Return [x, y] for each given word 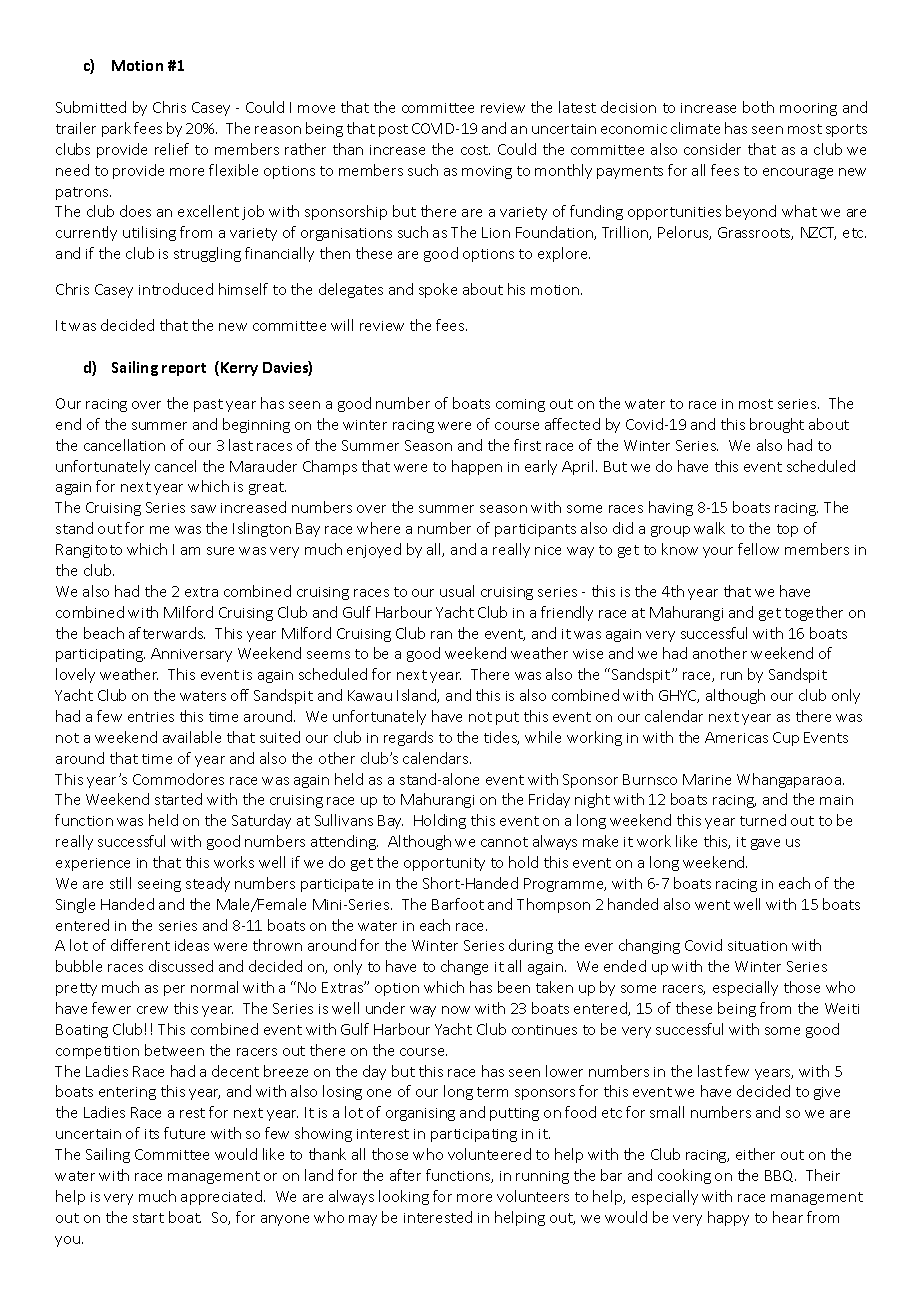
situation [757, 946]
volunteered [489, 1154]
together [814, 613]
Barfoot [458, 904]
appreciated [223, 1197]
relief [172, 149]
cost [475, 150]
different [140, 945]
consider [712, 149]
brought [777, 425]
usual [457, 591]
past [208, 405]
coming [520, 405]
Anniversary [191, 655]
